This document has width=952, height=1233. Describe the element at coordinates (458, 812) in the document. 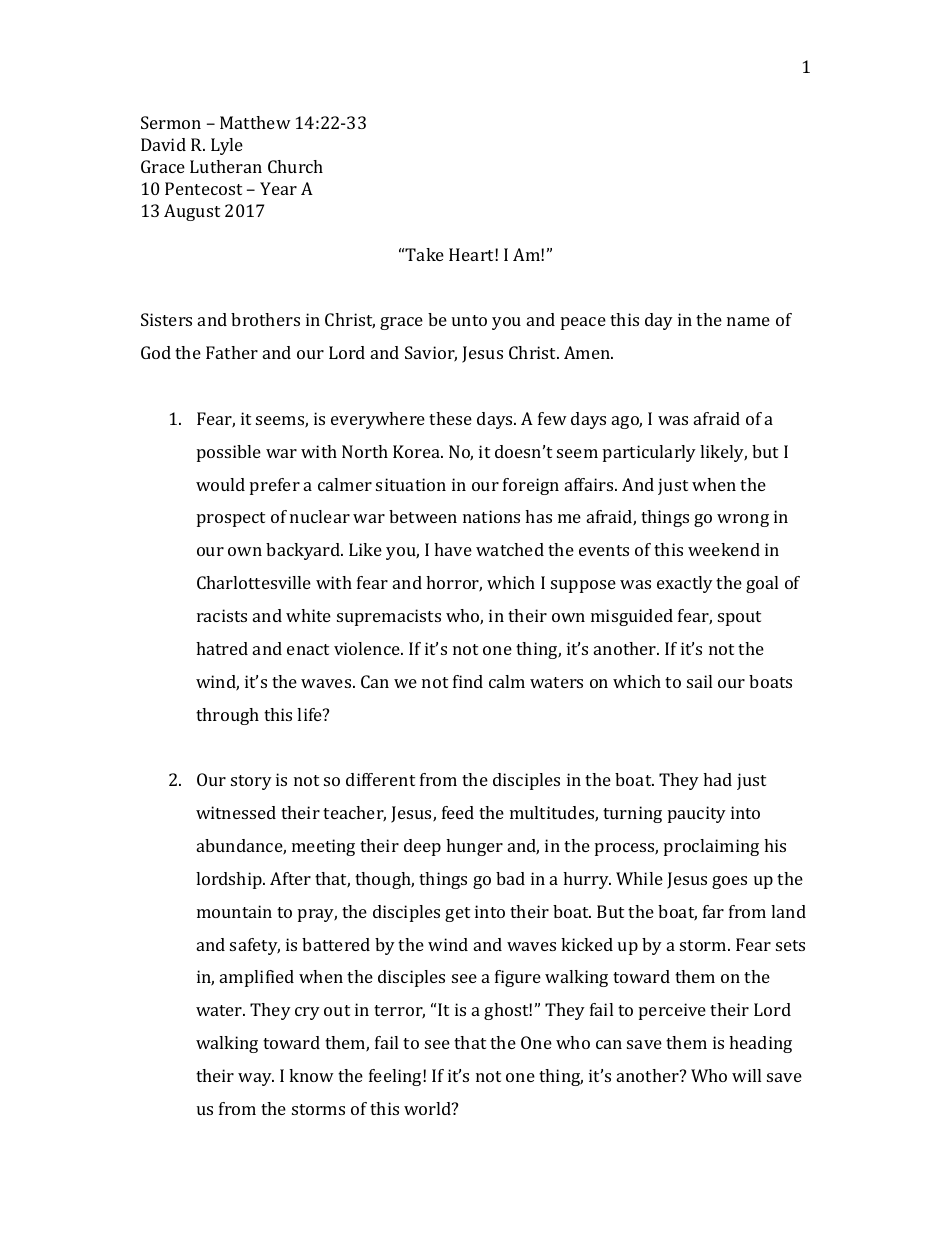

I see `feed` at that location.
